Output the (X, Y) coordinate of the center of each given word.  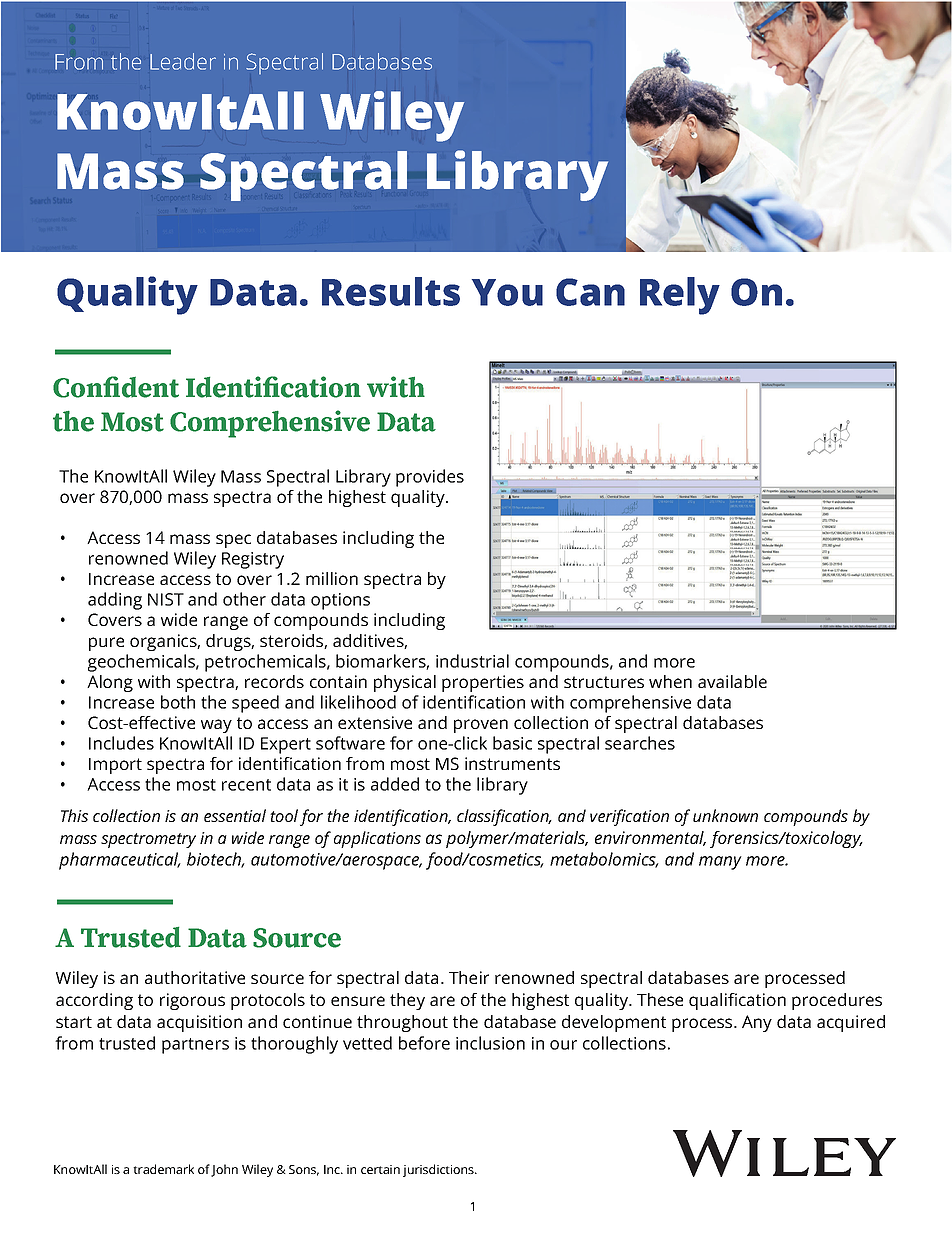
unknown (725, 815)
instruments (512, 763)
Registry (253, 560)
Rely (680, 296)
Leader (183, 61)
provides (430, 478)
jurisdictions (439, 1170)
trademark (163, 1169)
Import (115, 766)
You (507, 292)
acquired (851, 1023)
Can (590, 292)
